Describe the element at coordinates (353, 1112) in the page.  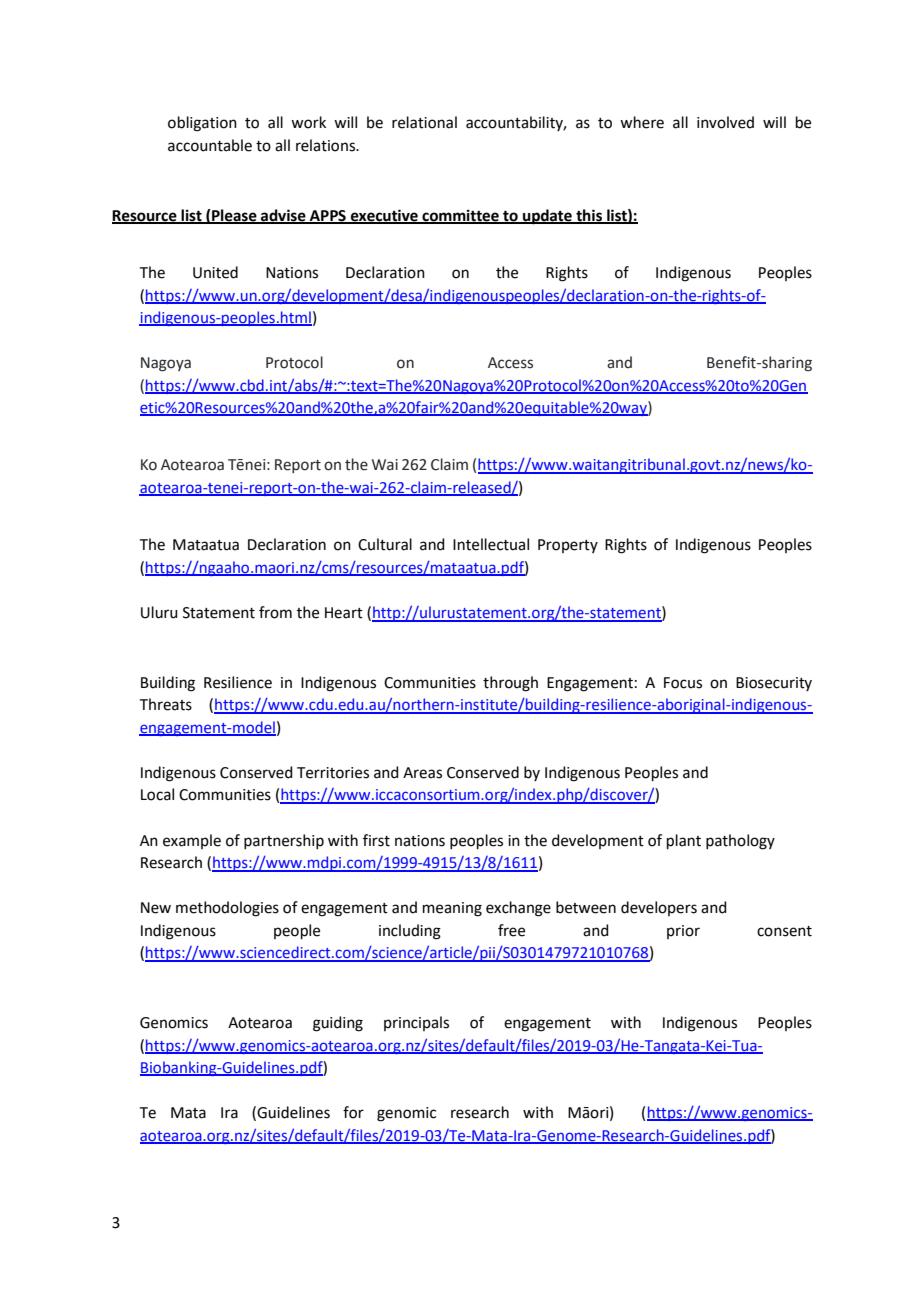
I see `for` at that location.
